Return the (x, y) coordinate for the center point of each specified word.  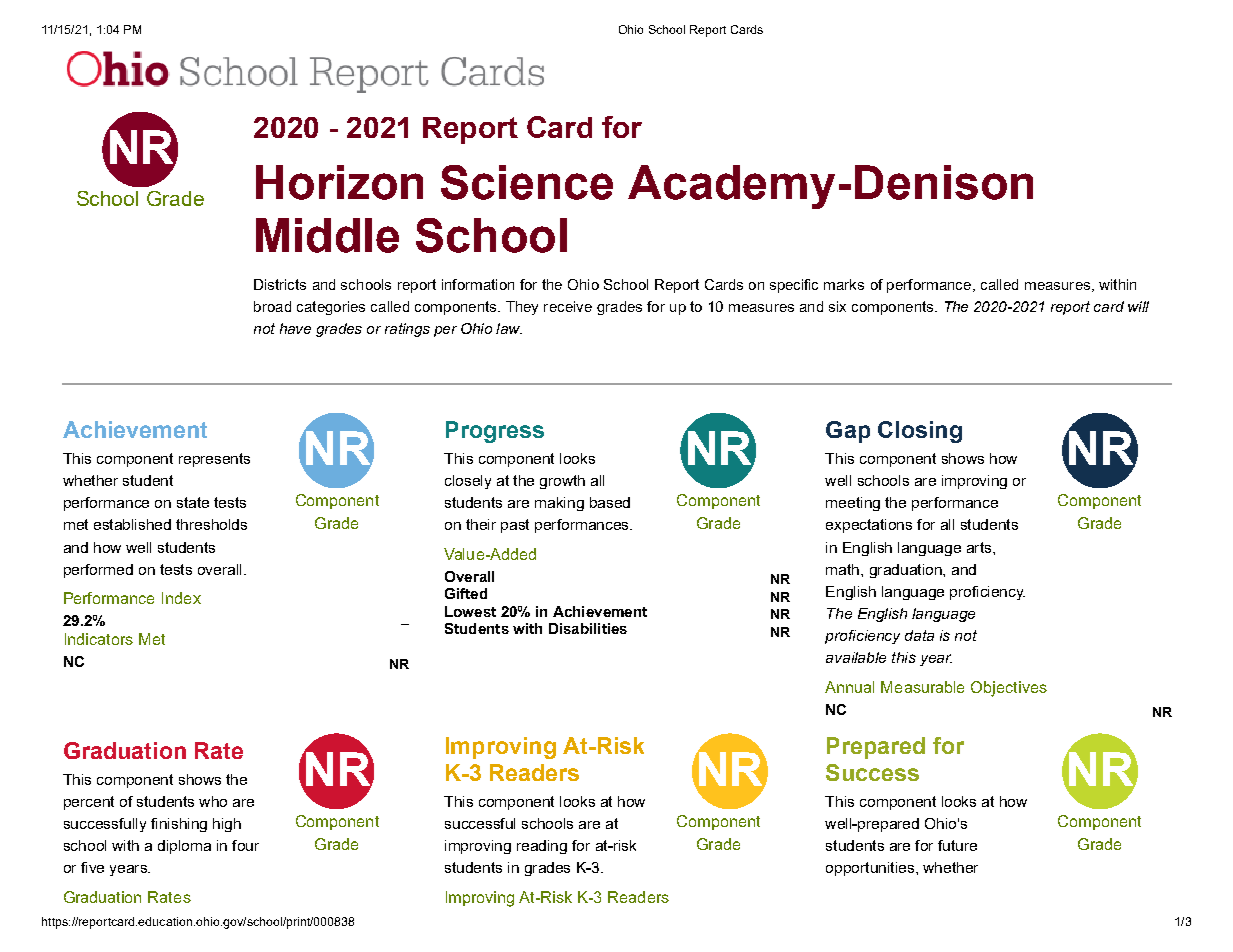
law (509, 328)
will (1138, 306)
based (610, 502)
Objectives (1009, 689)
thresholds (211, 524)
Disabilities (588, 628)
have (295, 328)
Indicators (99, 639)
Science (527, 182)
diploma (184, 847)
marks (844, 284)
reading (542, 847)
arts (979, 547)
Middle (327, 235)
